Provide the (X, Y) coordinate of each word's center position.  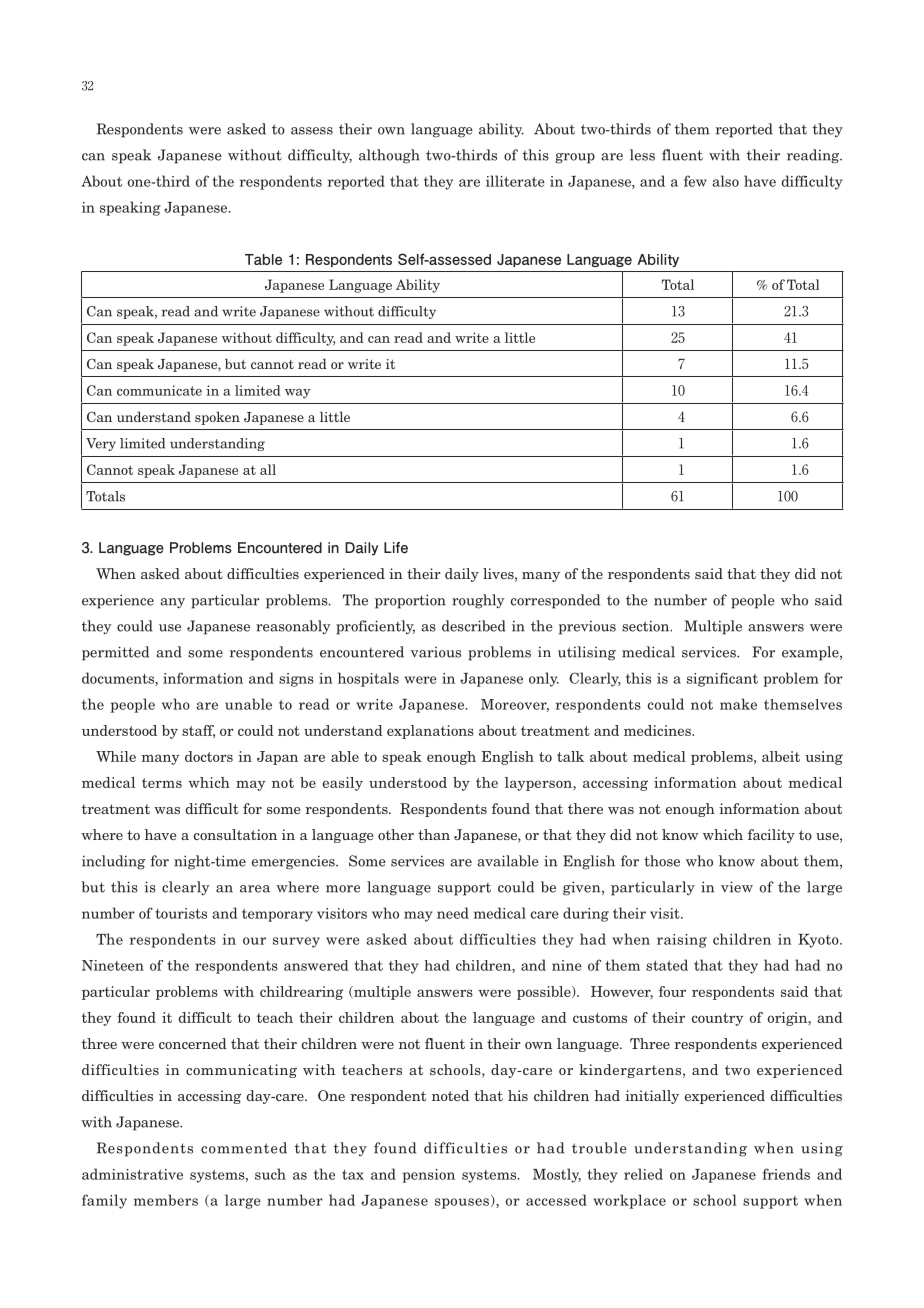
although (389, 156)
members (166, 1200)
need (453, 913)
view (737, 887)
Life (396, 548)
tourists (181, 913)
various (436, 652)
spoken (217, 418)
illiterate (515, 181)
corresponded (555, 601)
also (726, 181)
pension (428, 1176)
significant (722, 679)
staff (198, 731)
